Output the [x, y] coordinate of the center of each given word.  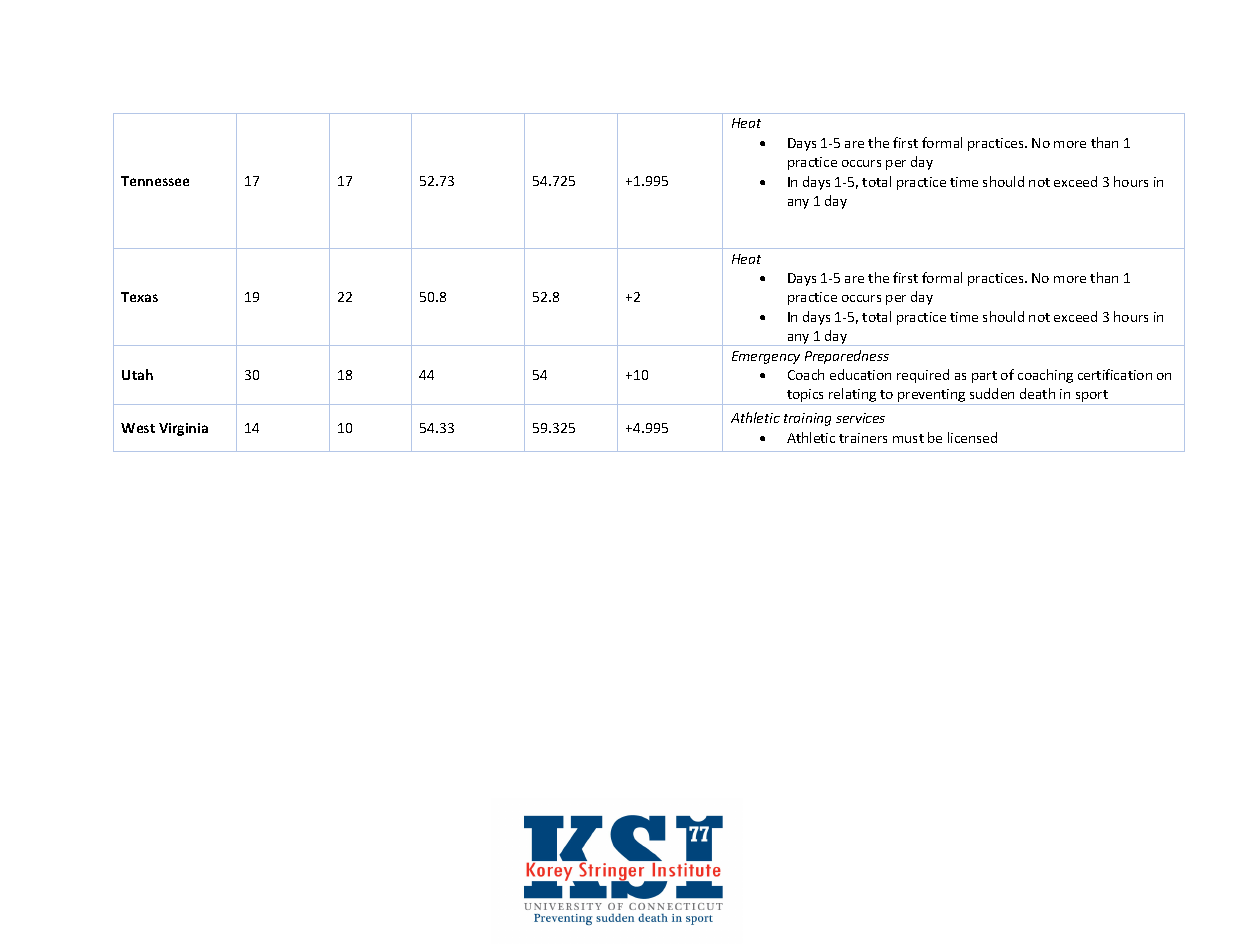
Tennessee [155, 181]
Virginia [183, 429]
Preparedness [847, 357]
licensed [972, 437]
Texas [139, 297]
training [807, 419]
